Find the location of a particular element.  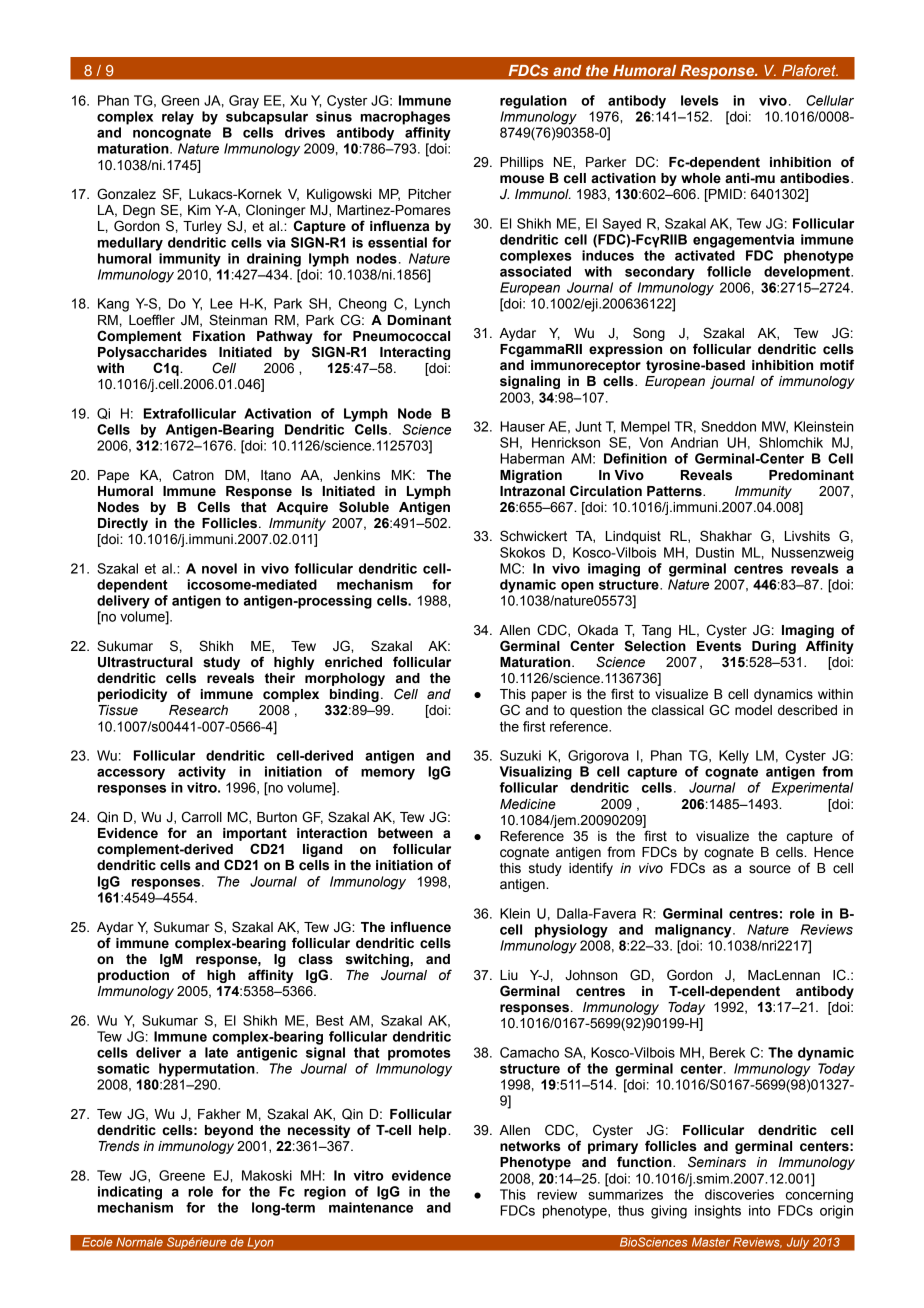

Phillips is located at coordinates (522, 163).
